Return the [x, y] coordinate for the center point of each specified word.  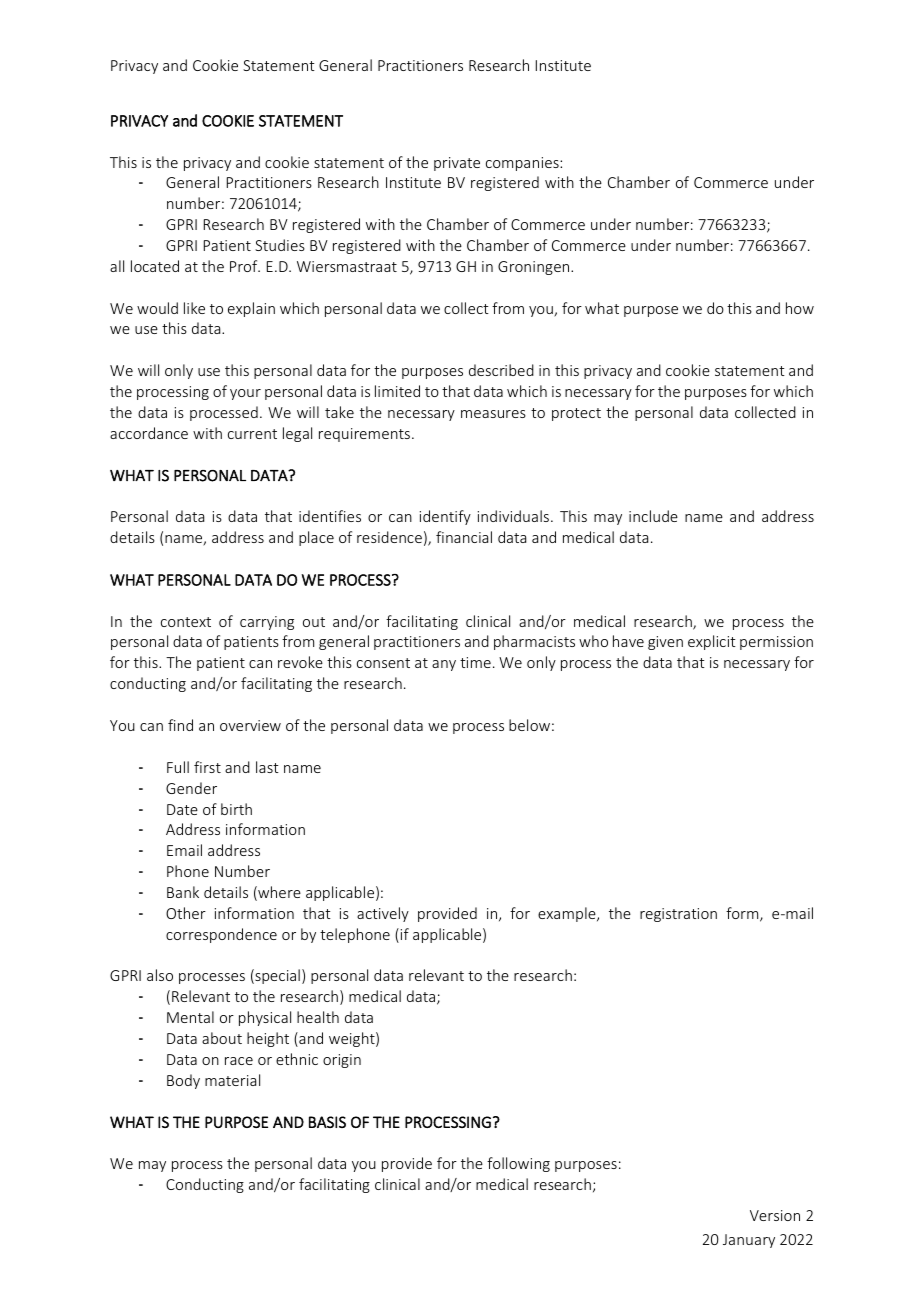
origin [342, 1061]
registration [678, 915]
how [800, 308]
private [457, 164]
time [475, 662]
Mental [190, 1017]
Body [183, 1081]
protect [576, 414]
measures [493, 414]
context [186, 622]
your [245, 394]
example [568, 914]
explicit [712, 642]
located [155, 266]
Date [182, 809]
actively [383, 914]
